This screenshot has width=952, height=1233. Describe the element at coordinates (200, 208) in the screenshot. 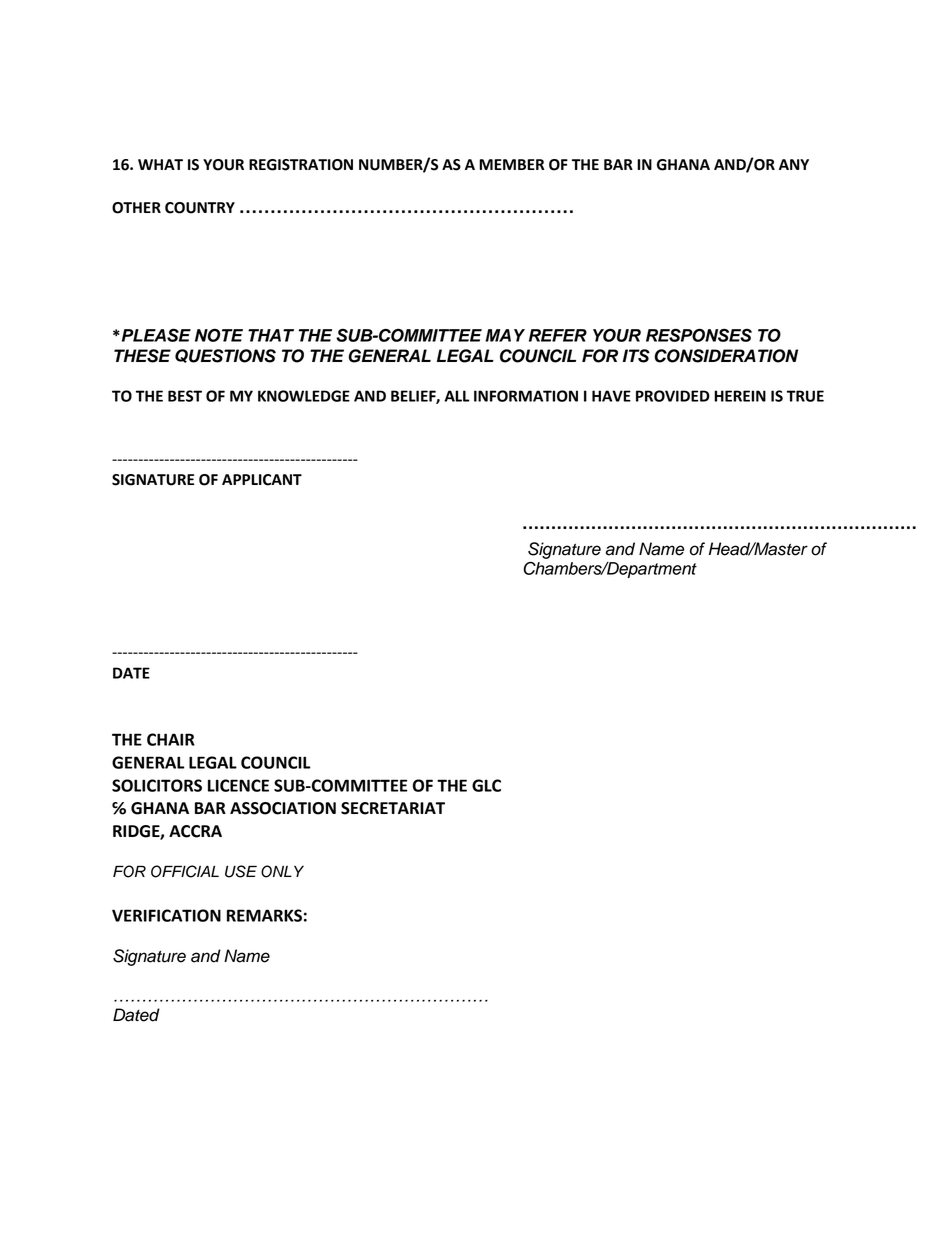

I see `COUNTRY` at that location.
